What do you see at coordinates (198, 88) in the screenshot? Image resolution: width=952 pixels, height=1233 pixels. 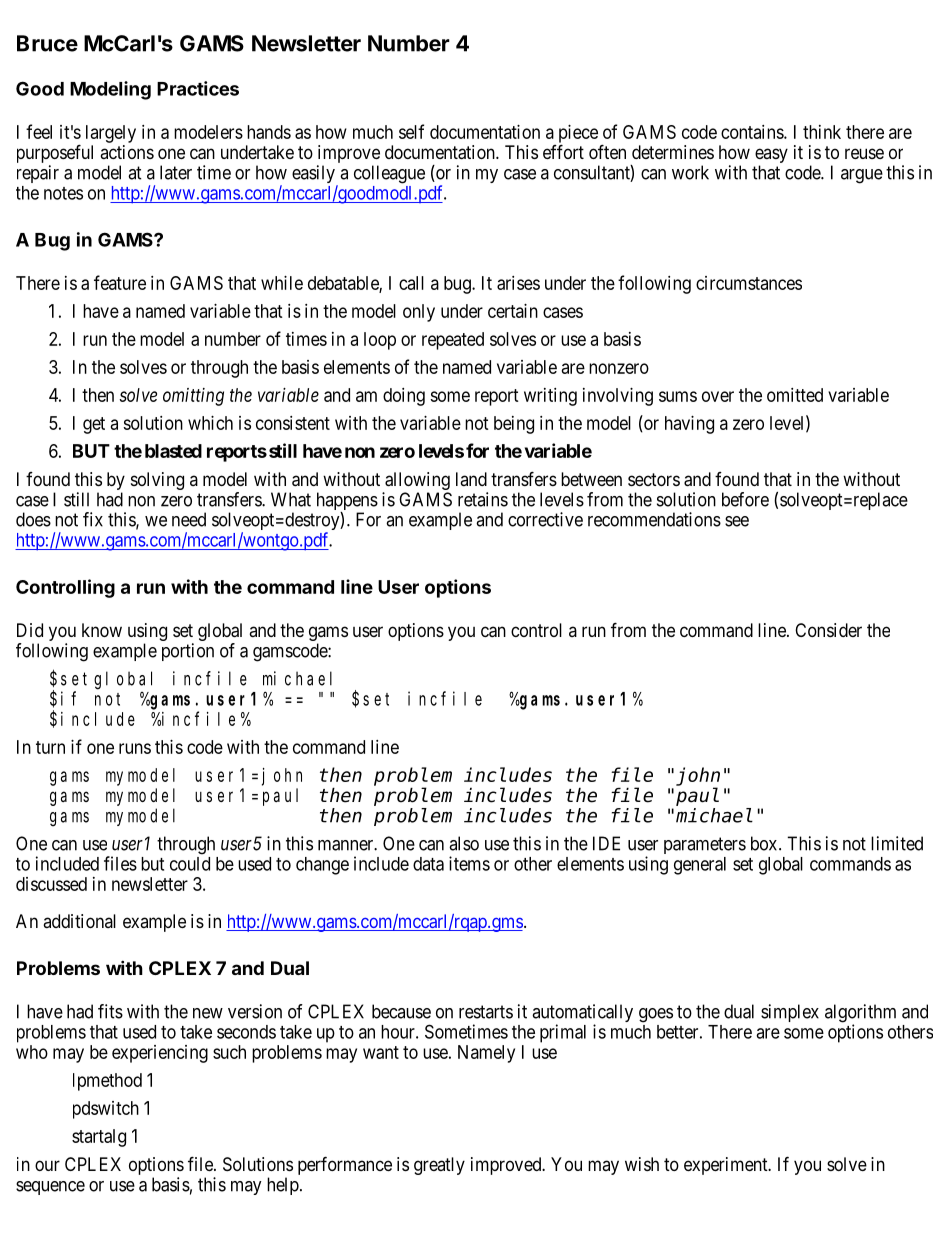 I see `Practices` at bounding box center [198, 88].
